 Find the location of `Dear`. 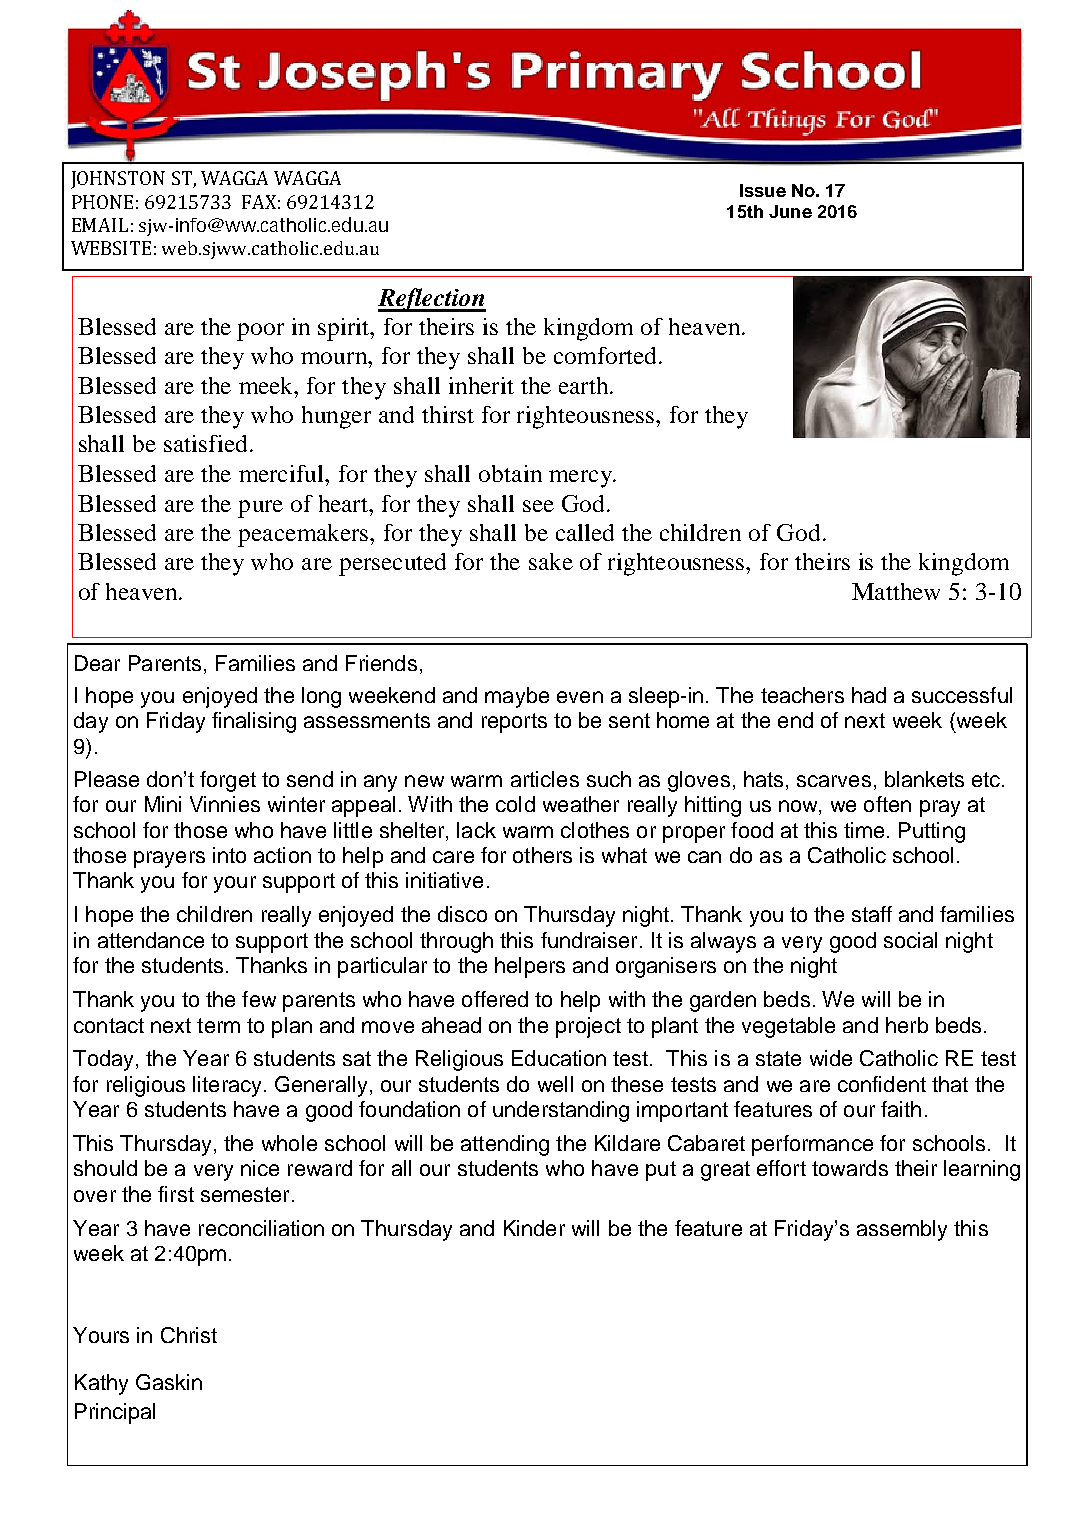

Dear is located at coordinates (97, 663).
